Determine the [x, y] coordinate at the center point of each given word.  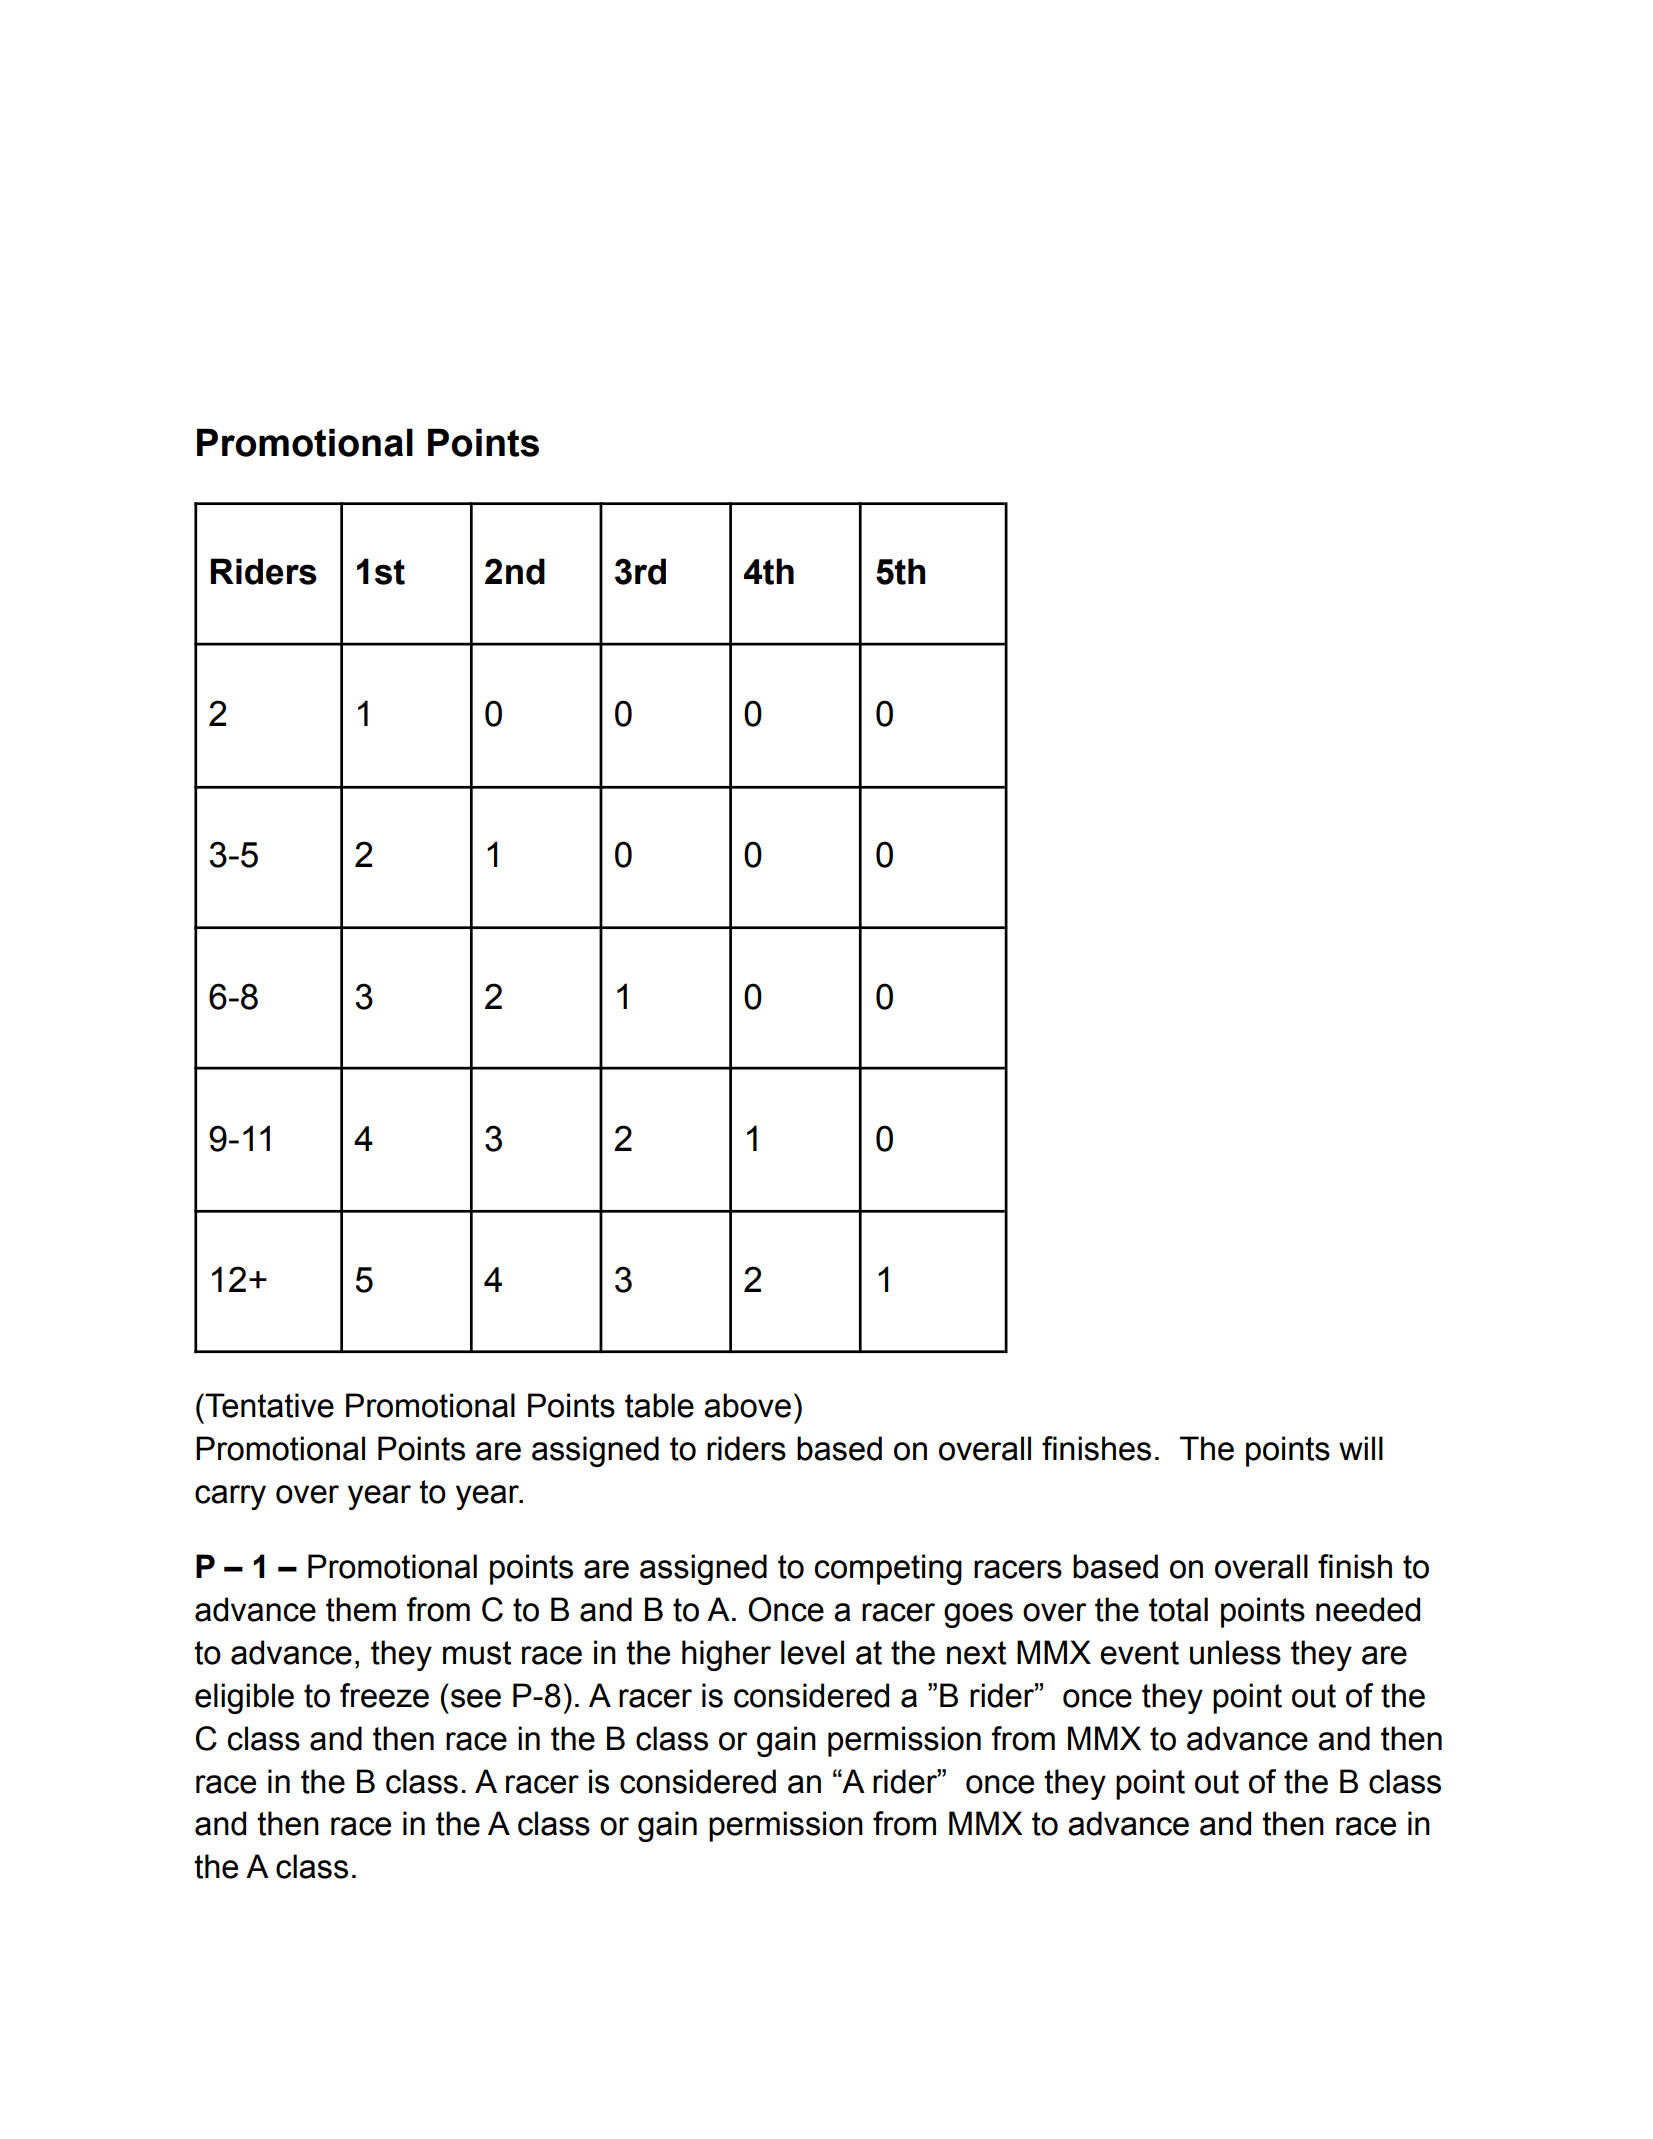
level [812, 1652]
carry [230, 1497]
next [976, 1653]
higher [726, 1655]
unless [1235, 1652]
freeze [384, 1695]
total [1178, 1609]
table [659, 1405]
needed [1368, 1609]
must [477, 1653]
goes [978, 1615]
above [747, 1405]
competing [888, 1569]
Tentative [269, 1405]
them [361, 1609]
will [1361, 1448]
